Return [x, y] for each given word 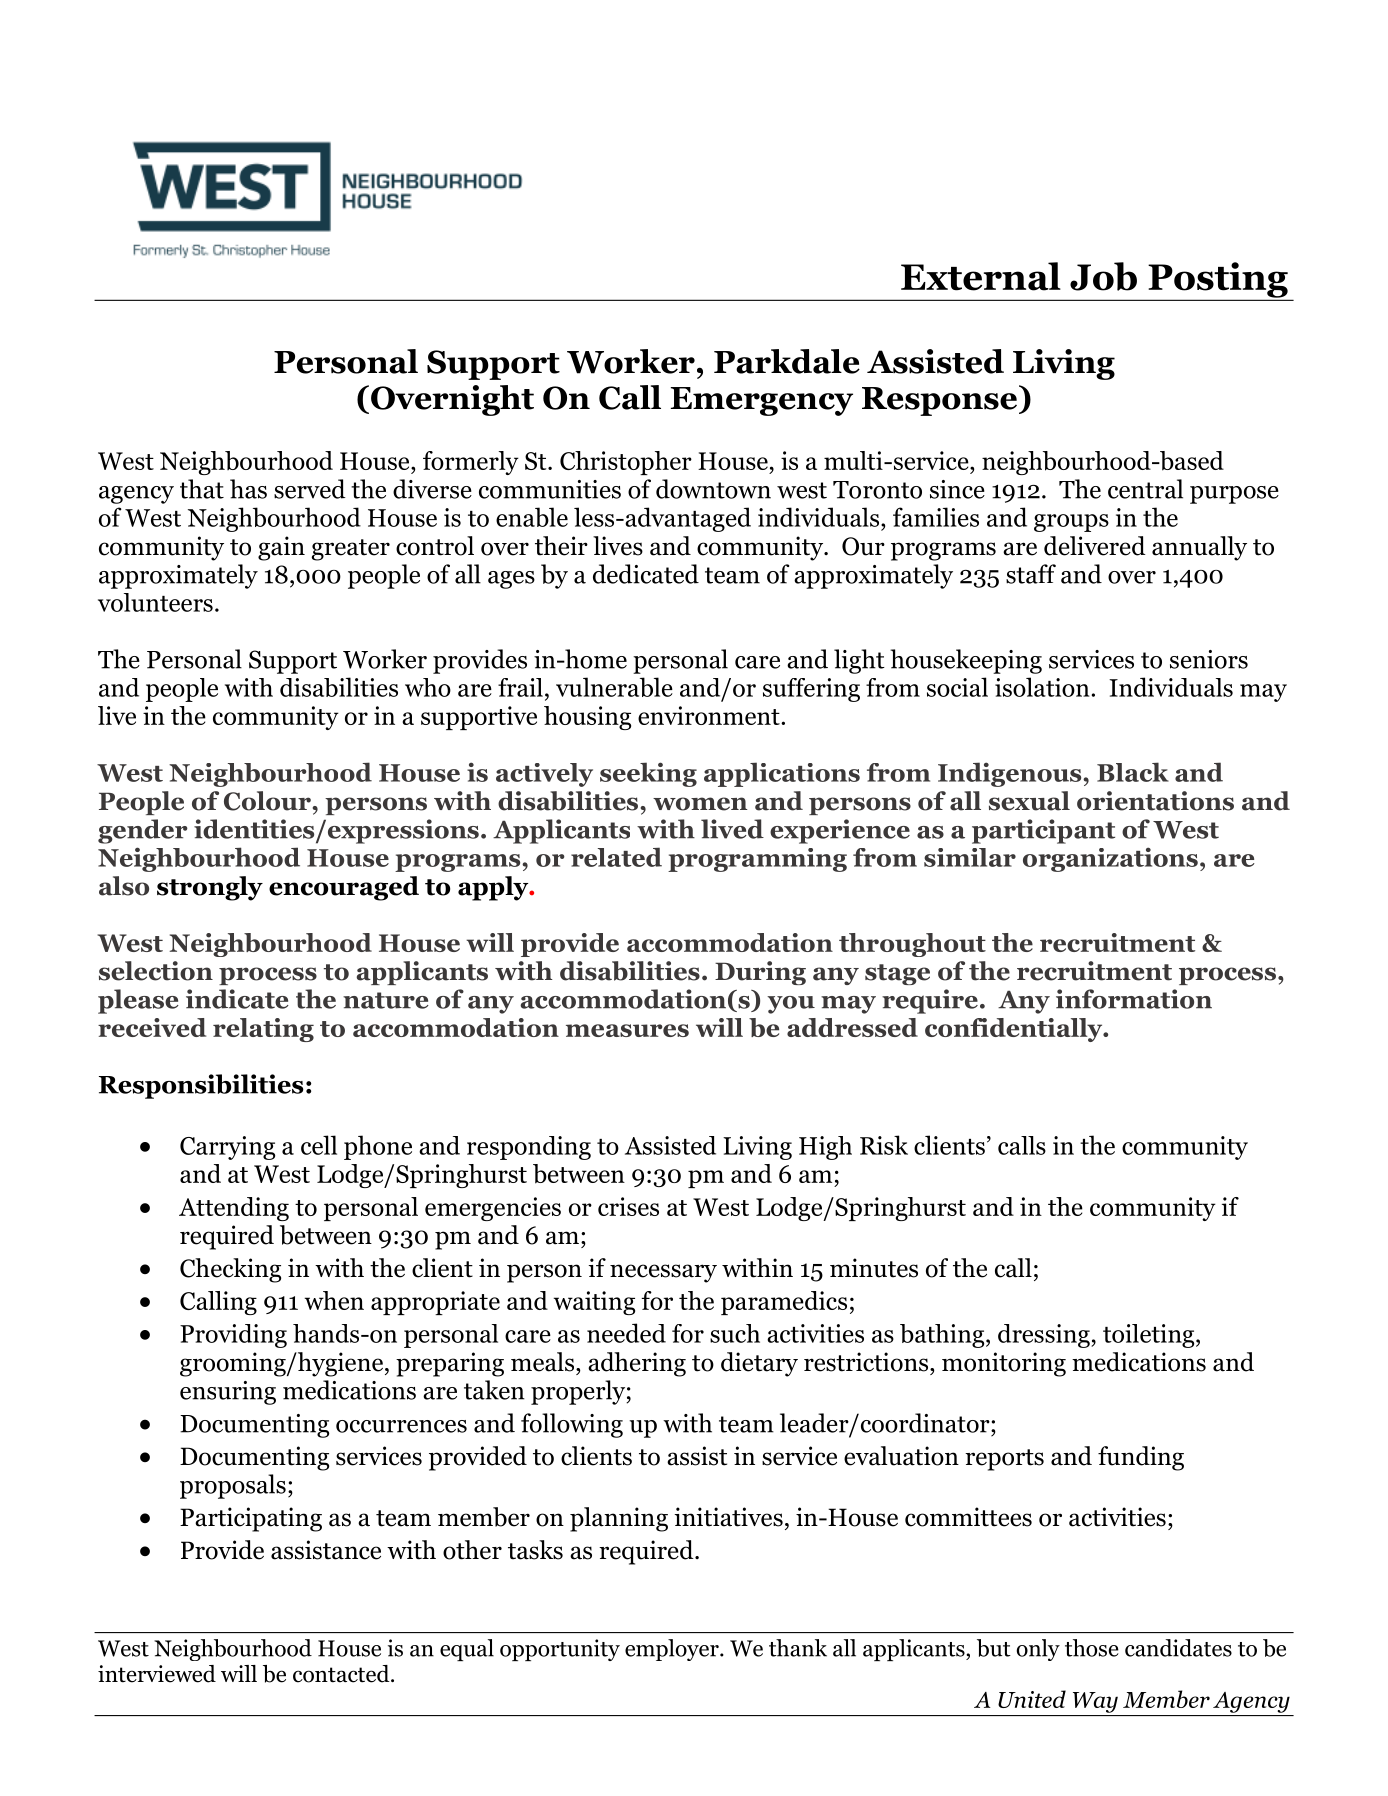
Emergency [762, 401]
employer [673, 1650]
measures [627, 1030]
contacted [342, 1674]
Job [1103, 276]
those [1092, 1648]
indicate [237, 999]
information [1134, 999]
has [248, 489]
